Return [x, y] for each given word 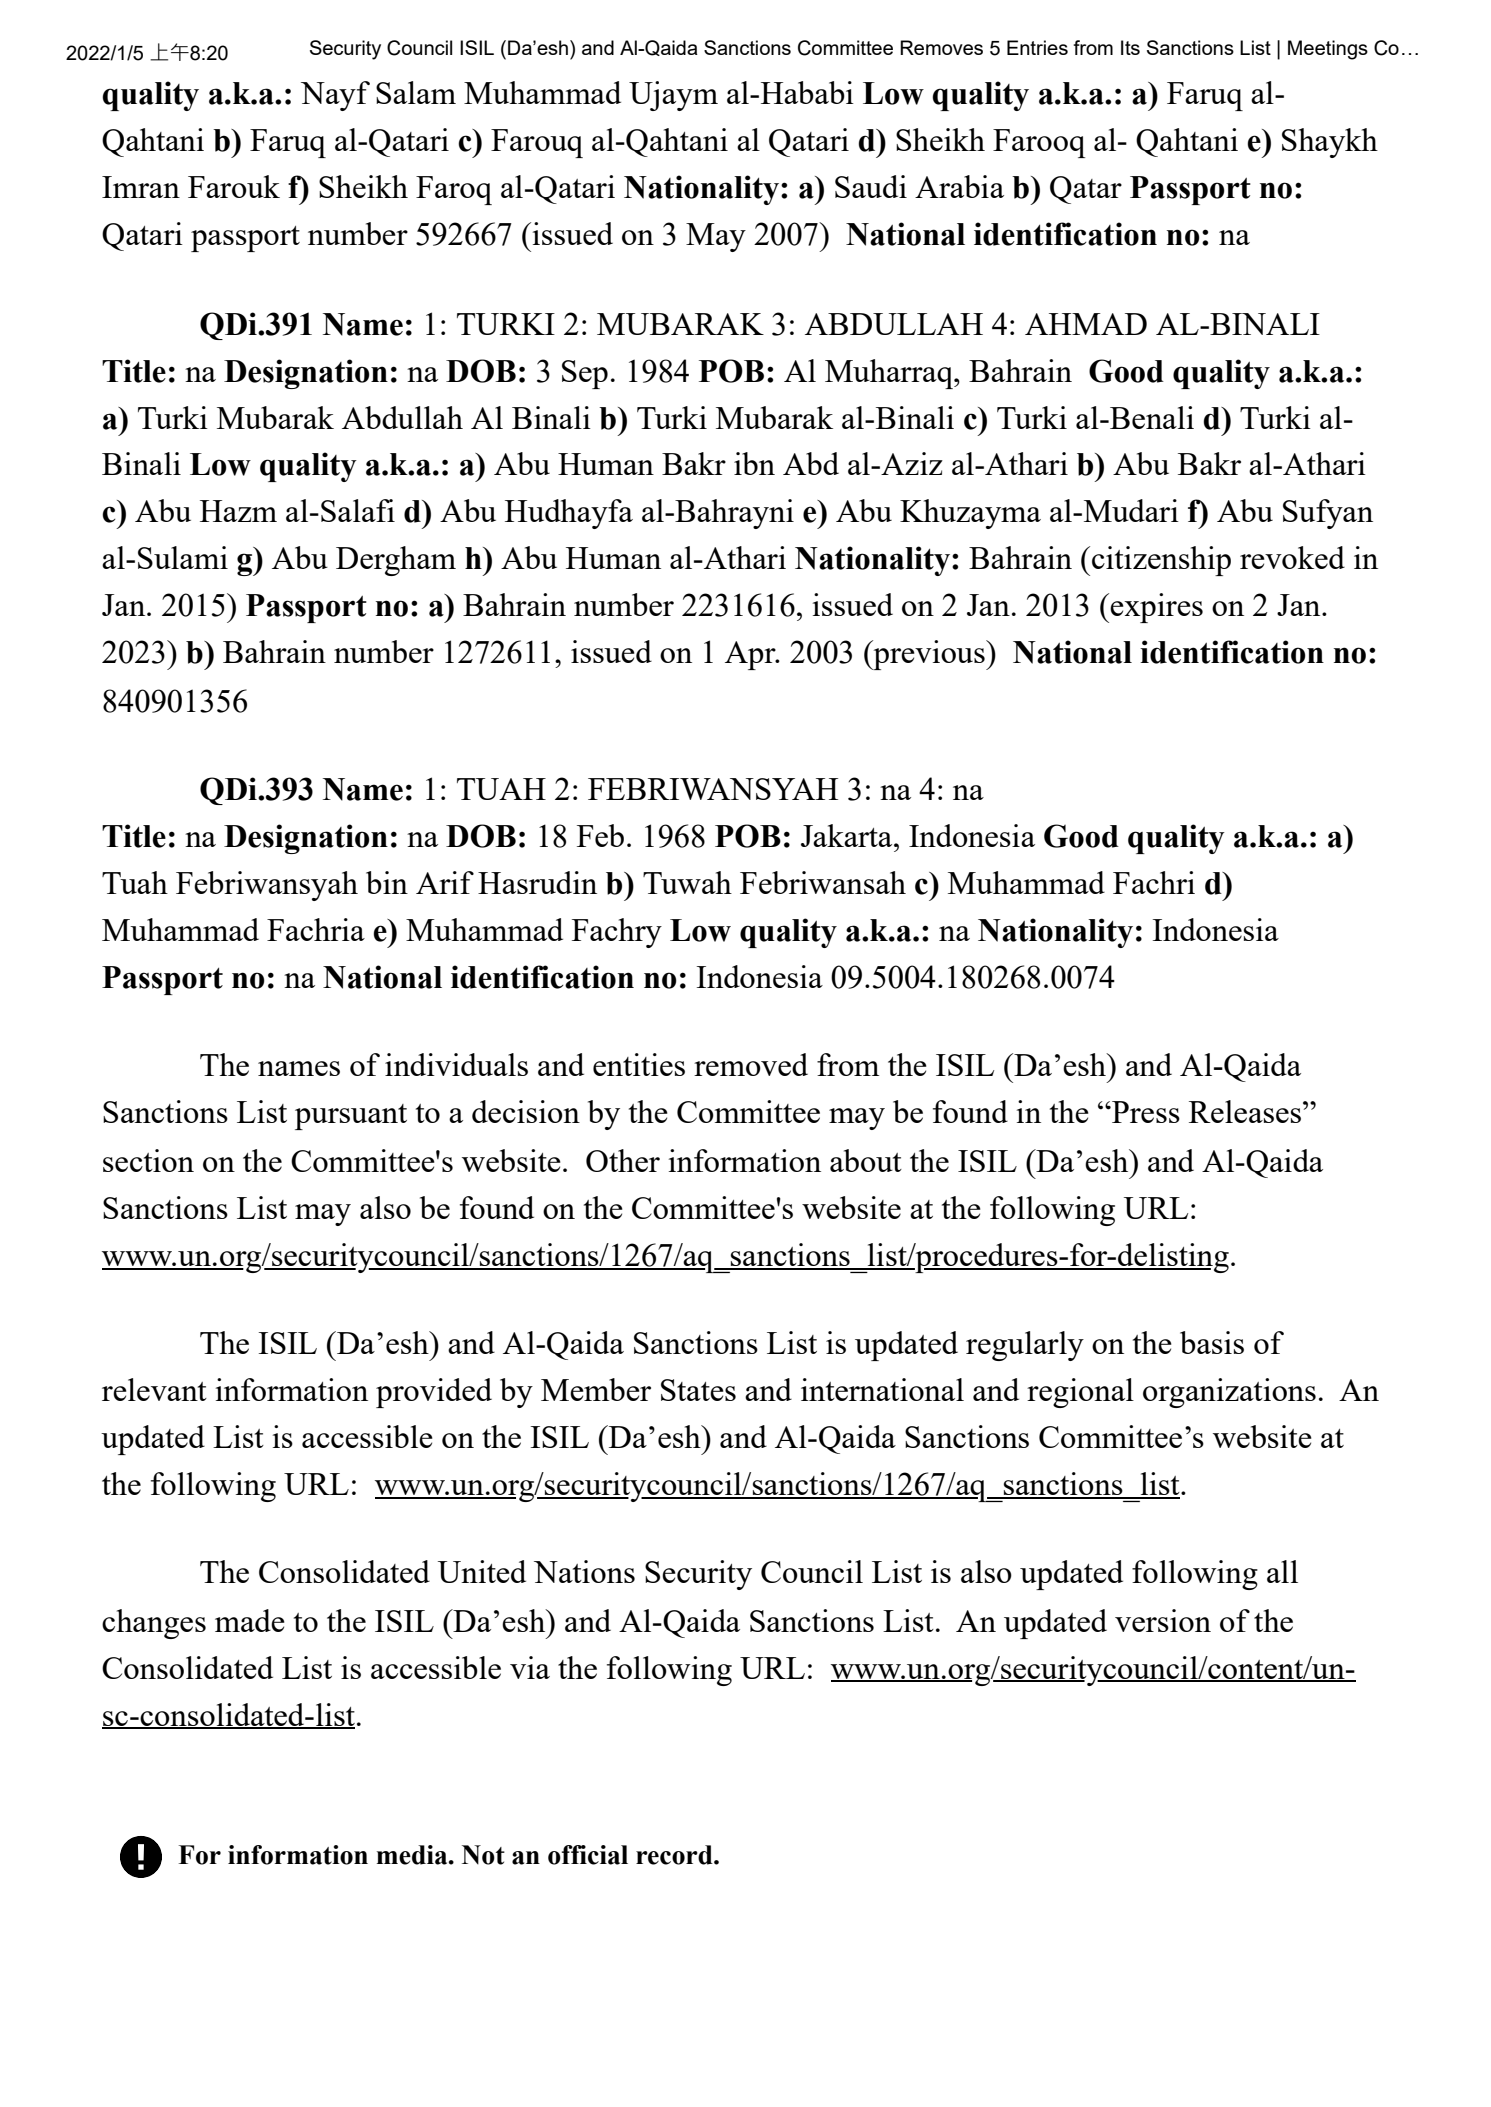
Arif [445, 882]
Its [1130, 47]
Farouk [234, 186]
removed [751, 1064]
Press [1145, 1112]
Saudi [871, 186]
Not [483, 1855]
